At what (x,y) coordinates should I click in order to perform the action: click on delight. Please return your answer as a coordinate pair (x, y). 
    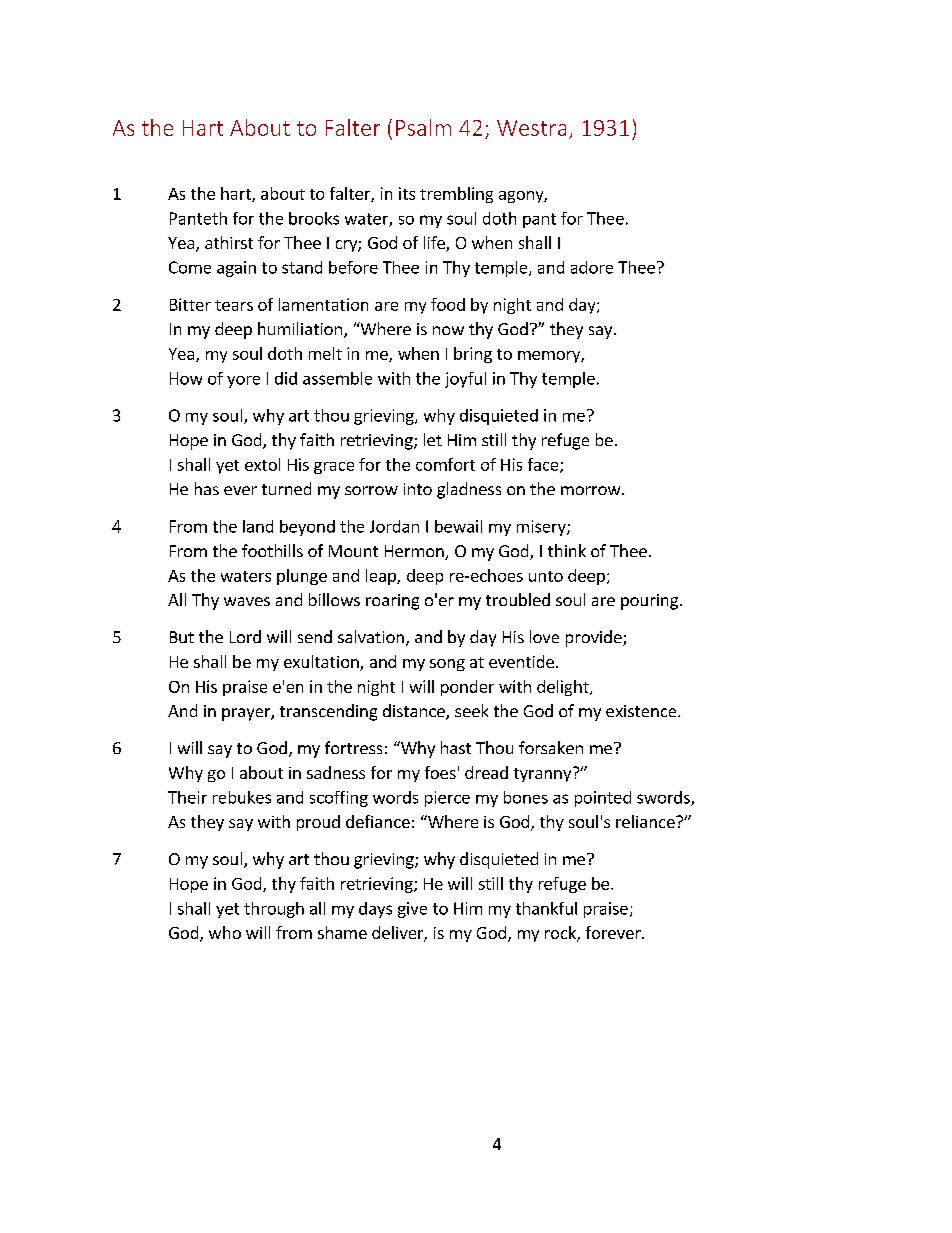
    Looking at the image, I should click on (564, 688).
